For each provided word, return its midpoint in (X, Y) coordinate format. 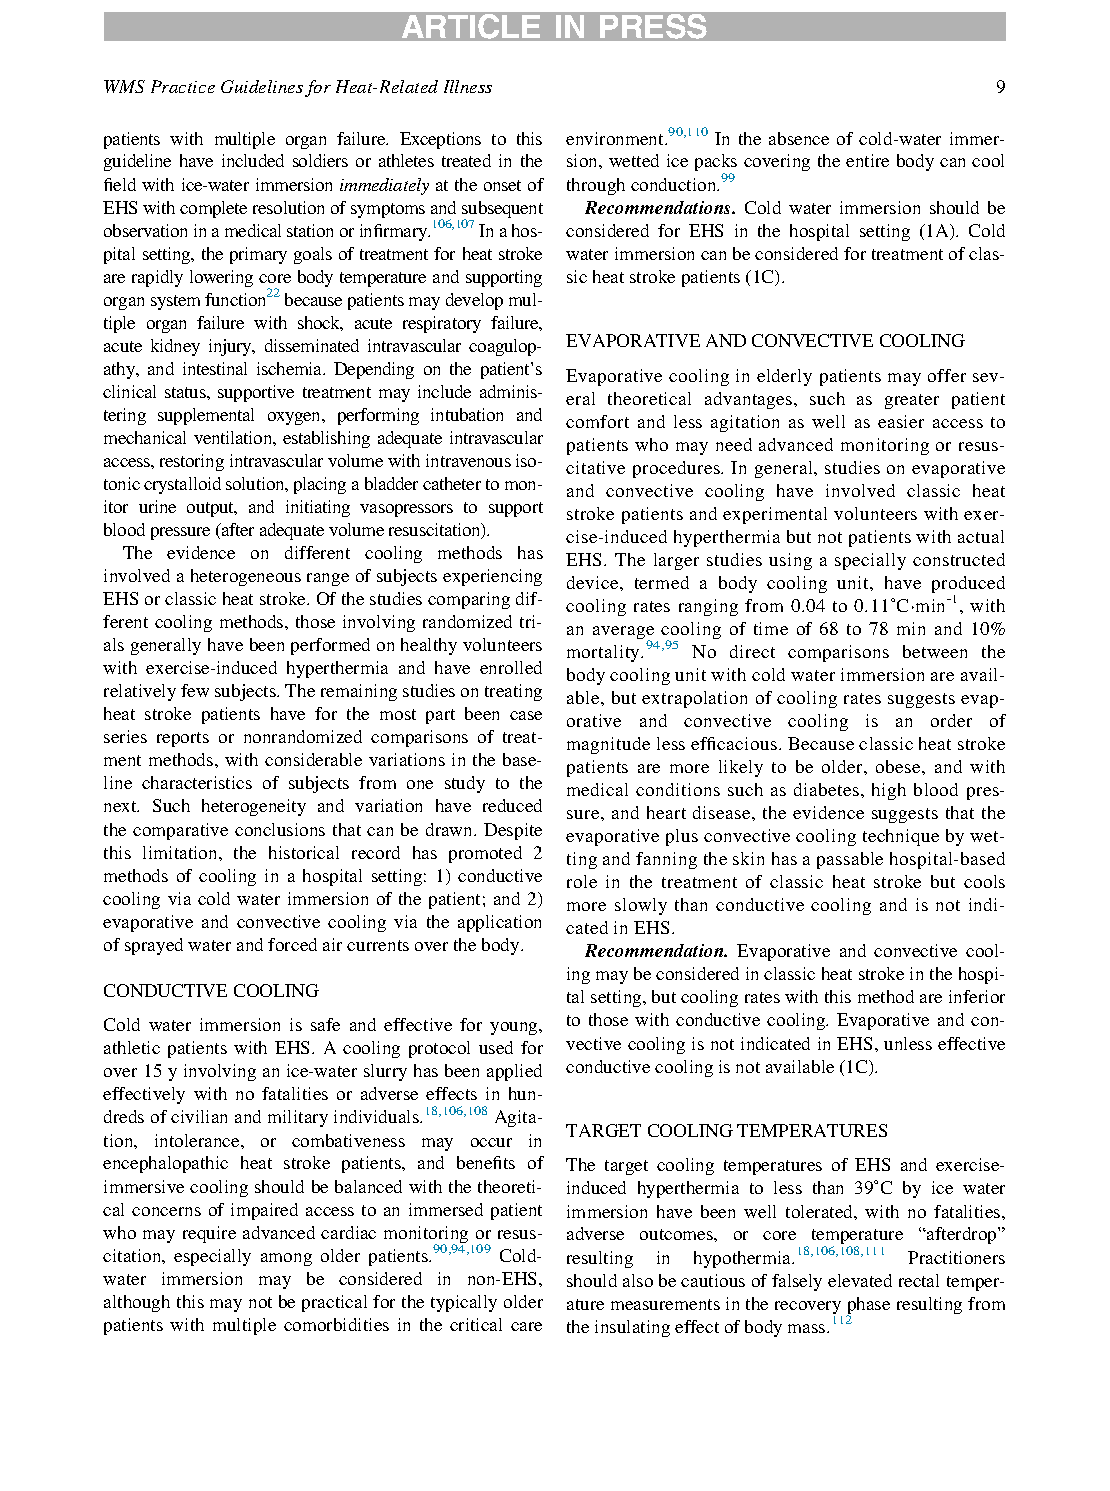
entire (867, 160)
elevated (860, 1280)
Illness (468, 86)
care (526, 1326)
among (286, 1259)
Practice (183, 86)
